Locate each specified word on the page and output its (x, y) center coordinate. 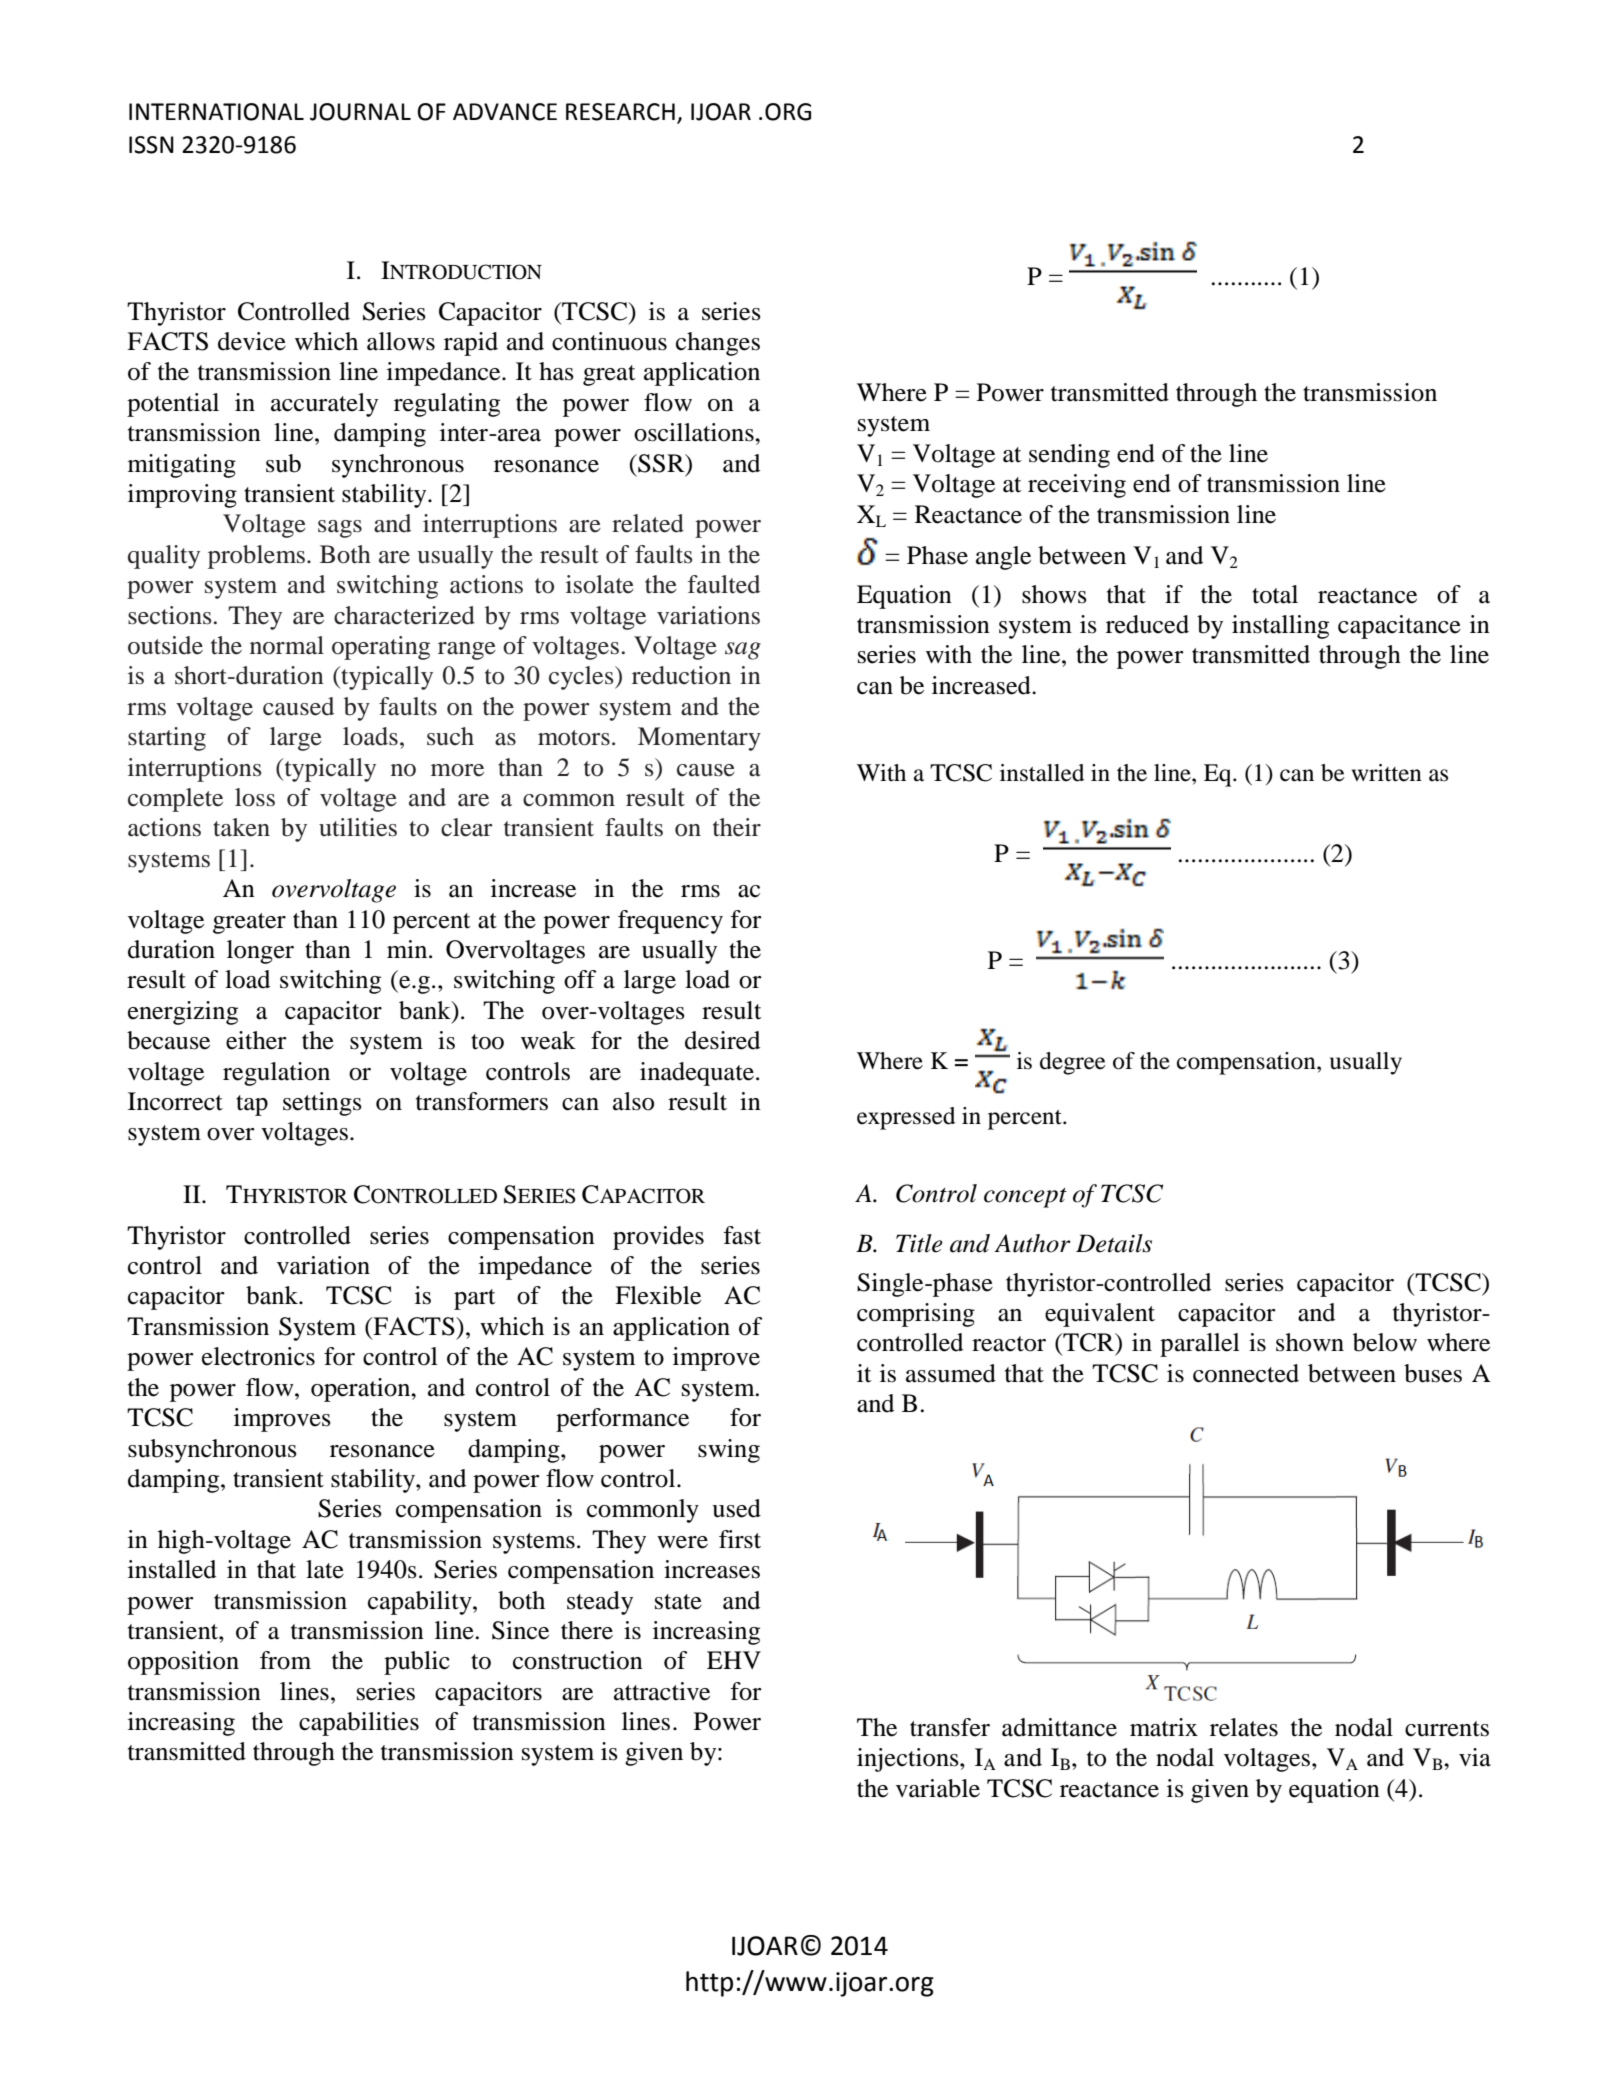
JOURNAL (360, 112)
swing (729, 1451)
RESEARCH (620, 112)
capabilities (359, 1724)
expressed (906, 1118)
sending (1069, 456)
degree (1073, 1063)
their (737, 827)
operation (362, 1390)
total (1275, 594)
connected (1246, 1373)
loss (255, 797)
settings (322, 1104)
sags (340, 529)
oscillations (695, 432)
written (1387, 773)
